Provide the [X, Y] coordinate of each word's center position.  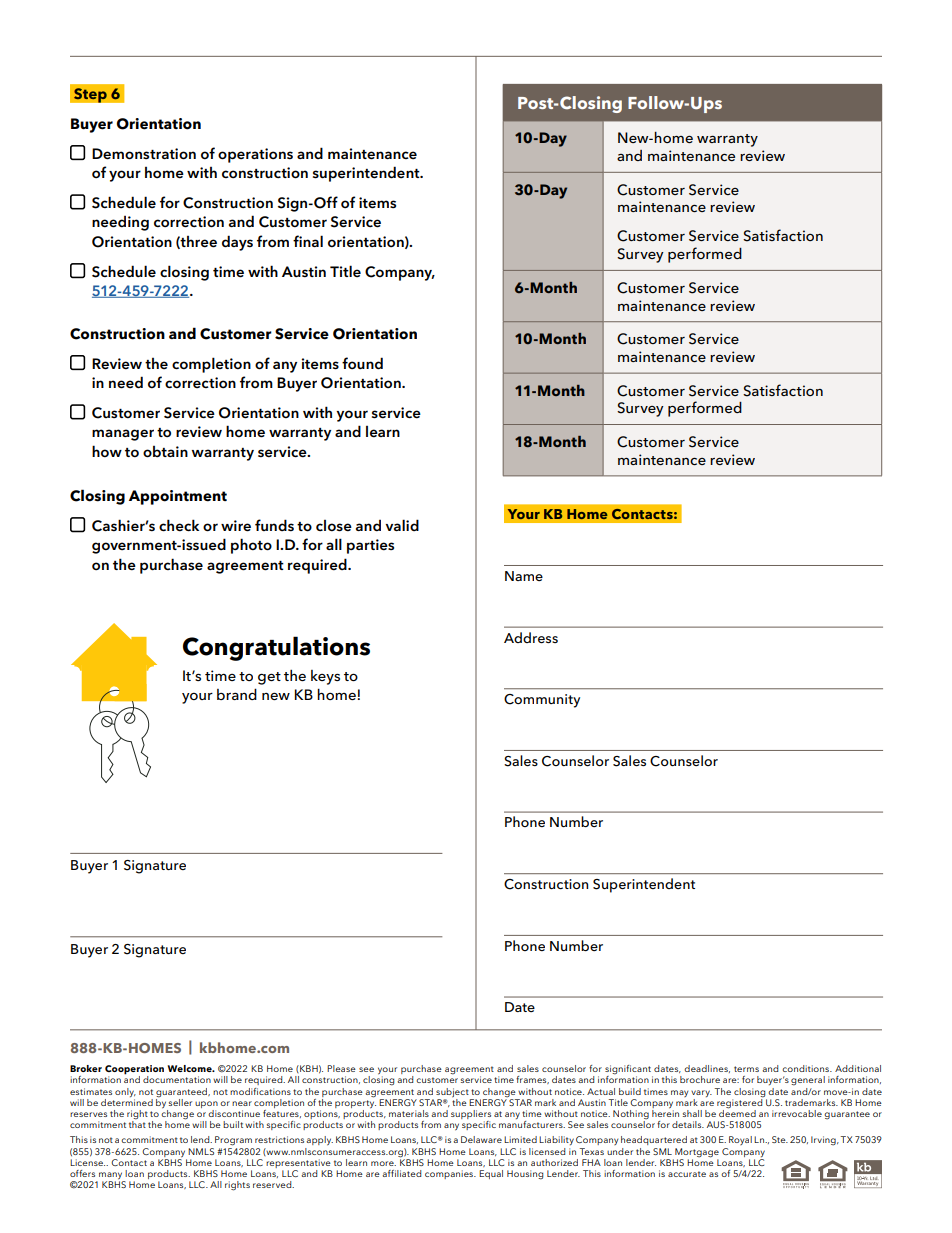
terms [746, 1069]
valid [402, 525]
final [308, 241]
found [362, 363]
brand [237, 694]
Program [233, 1141]
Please [341, 1068]
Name [524, 576]
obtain [165, 452]
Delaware [481, 1139]
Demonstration [144, 154]
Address [531, 637]
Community [542, 701]
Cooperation [134, 1071]
